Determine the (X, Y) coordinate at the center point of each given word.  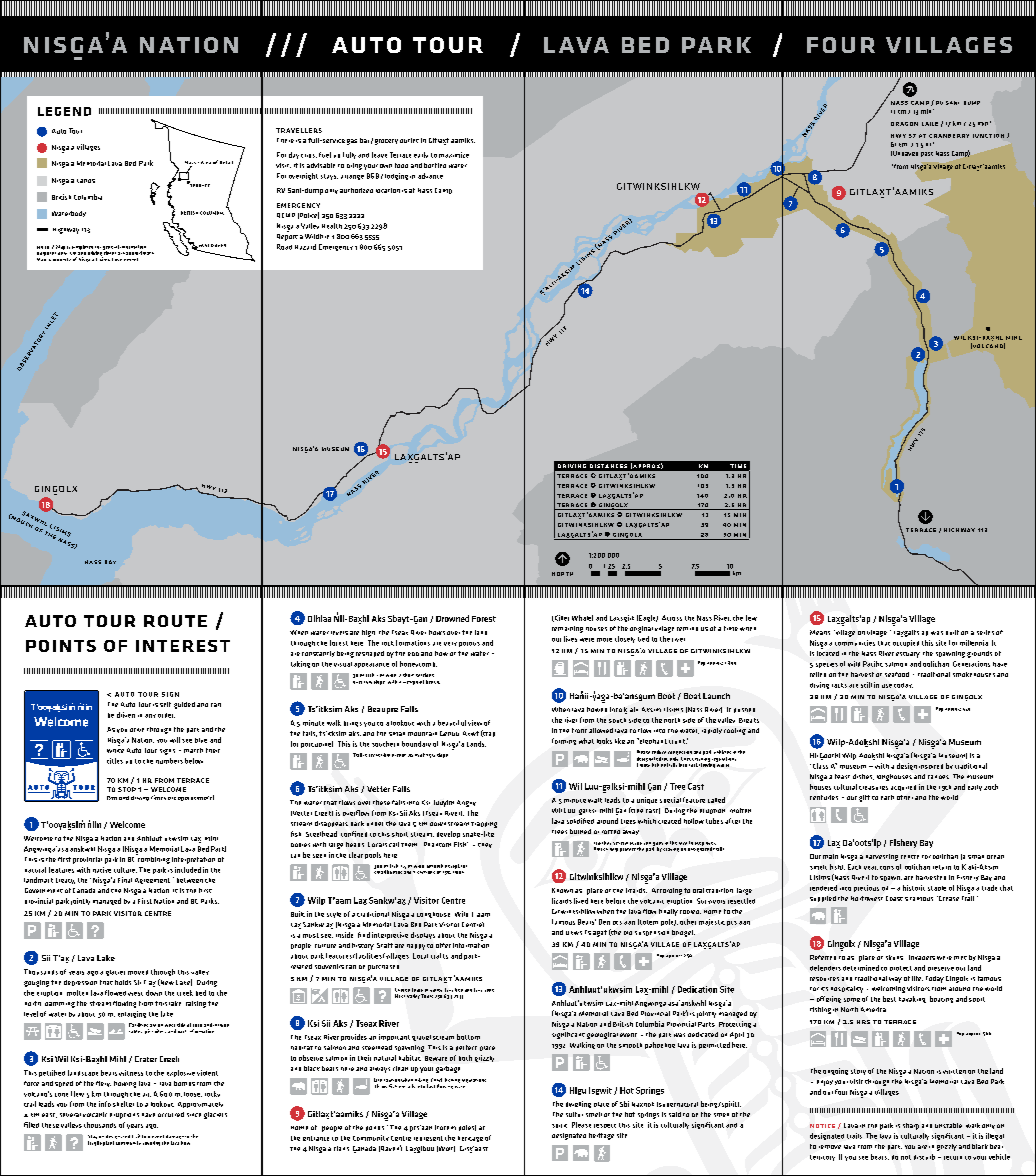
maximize (454, 155)
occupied (906, 643)
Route (175, 621)
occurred (171, 1114)
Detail (226, 162)
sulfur (574, 1114)
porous (469, 644)
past (927, 154)
